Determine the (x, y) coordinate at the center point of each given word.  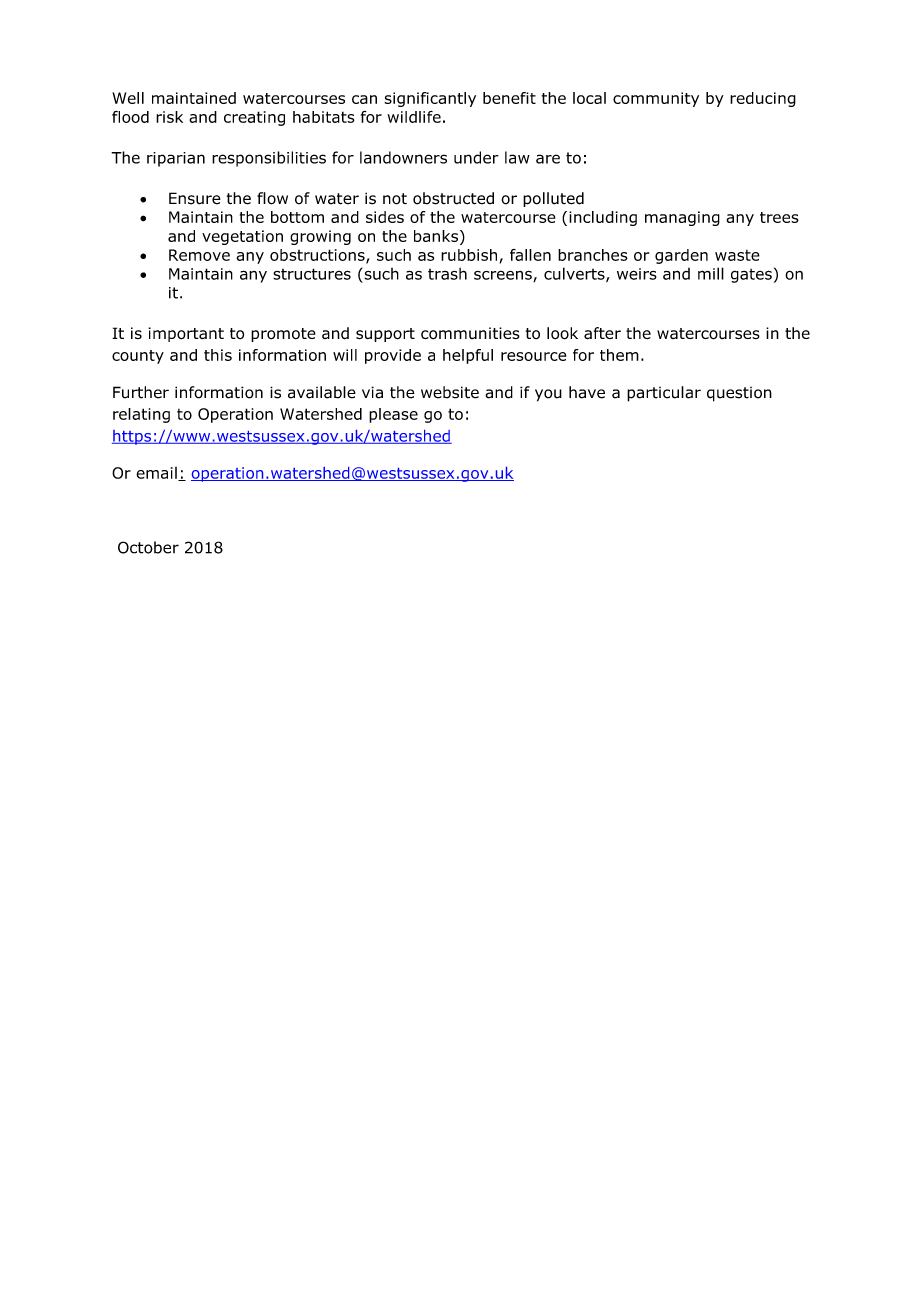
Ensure (195, 198)
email (157, 474)
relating (141, 415)
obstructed (453, 198)
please (393, 415)
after (602, 333)
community (656, 99)
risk (169, 117)
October (148, 547)
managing (682, 218)
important (186, 334)
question (739, 394)
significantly (430, 99)
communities (470, 333)
